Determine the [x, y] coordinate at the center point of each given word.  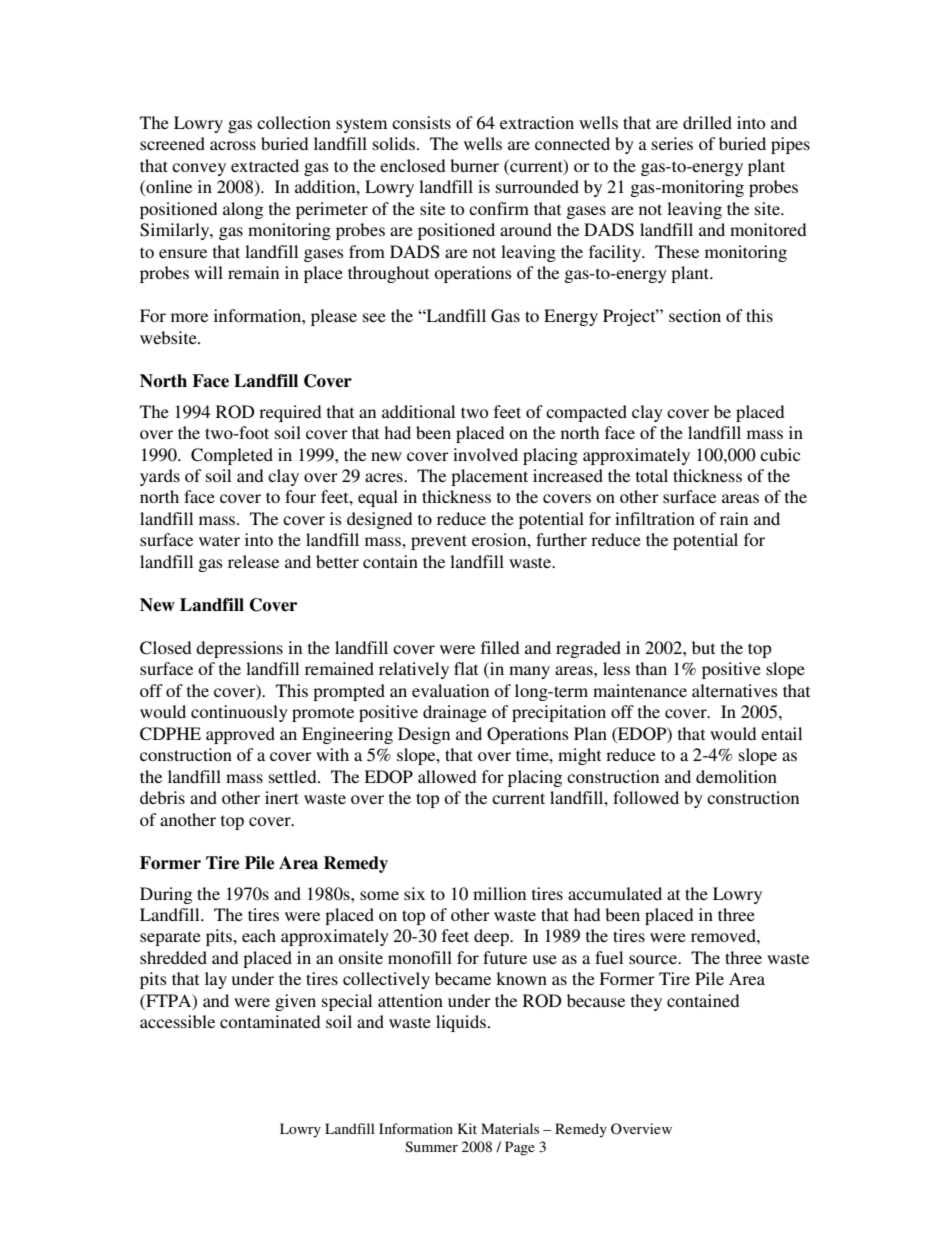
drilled [707, 122]
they [646, 1002]
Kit [467, 1128]
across [233, 145]
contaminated [270, 1021]
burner [474, 165]
